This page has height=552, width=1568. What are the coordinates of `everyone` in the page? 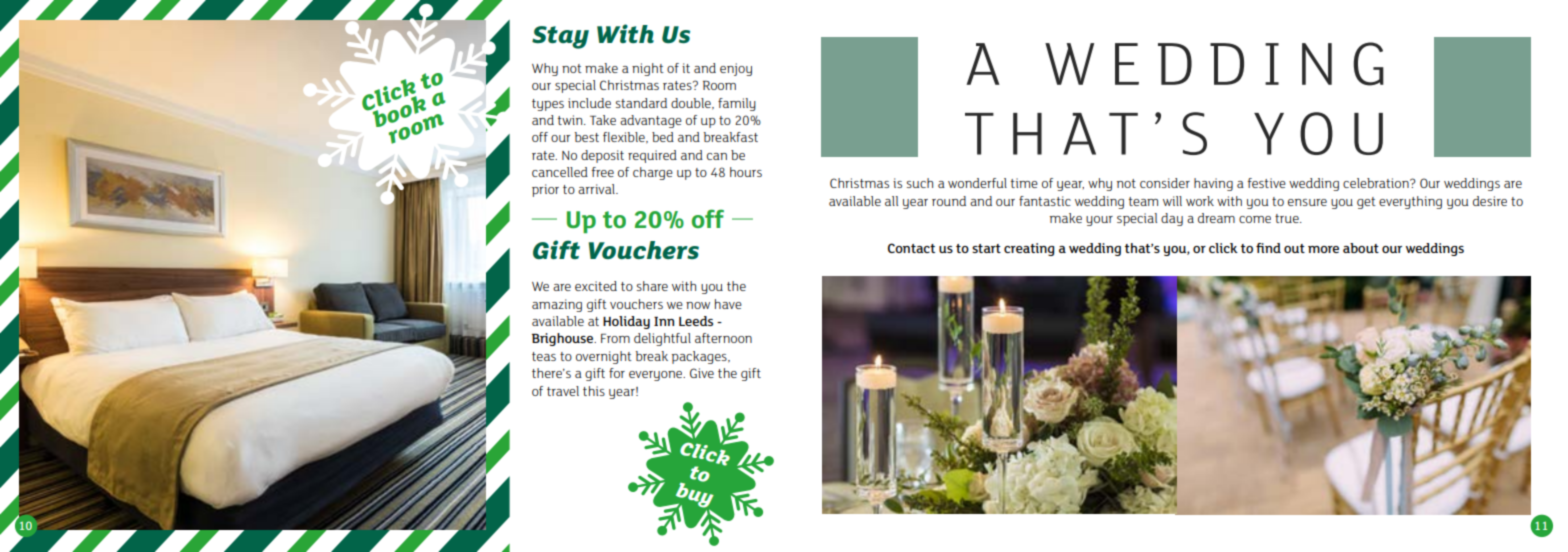 It's located at (657, 376).
